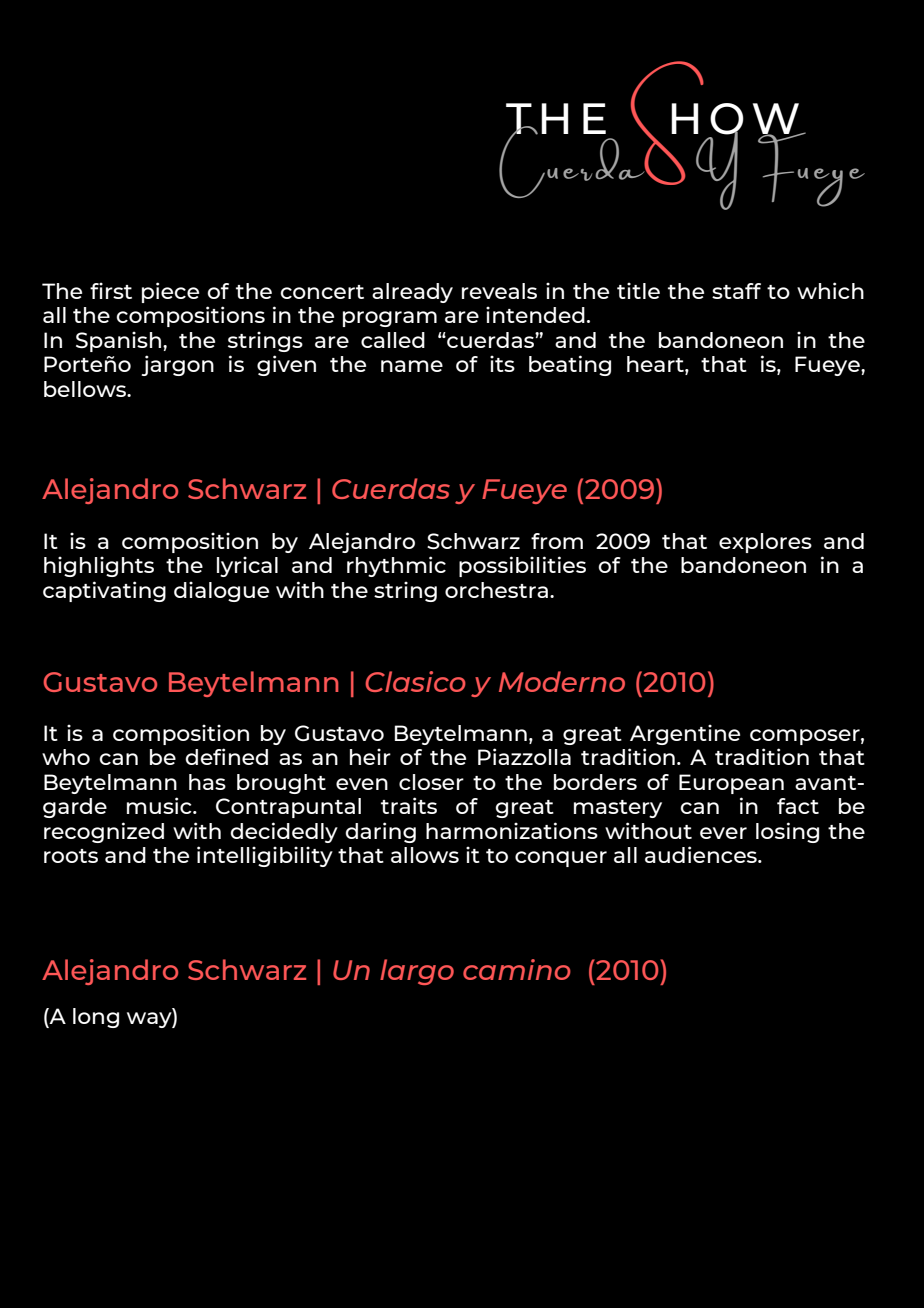 This screenshot has height=1308, width=924. What do you see at coordinates (412, 366) in the screenshot?
I see `name` at bounding box center [412, 366].
